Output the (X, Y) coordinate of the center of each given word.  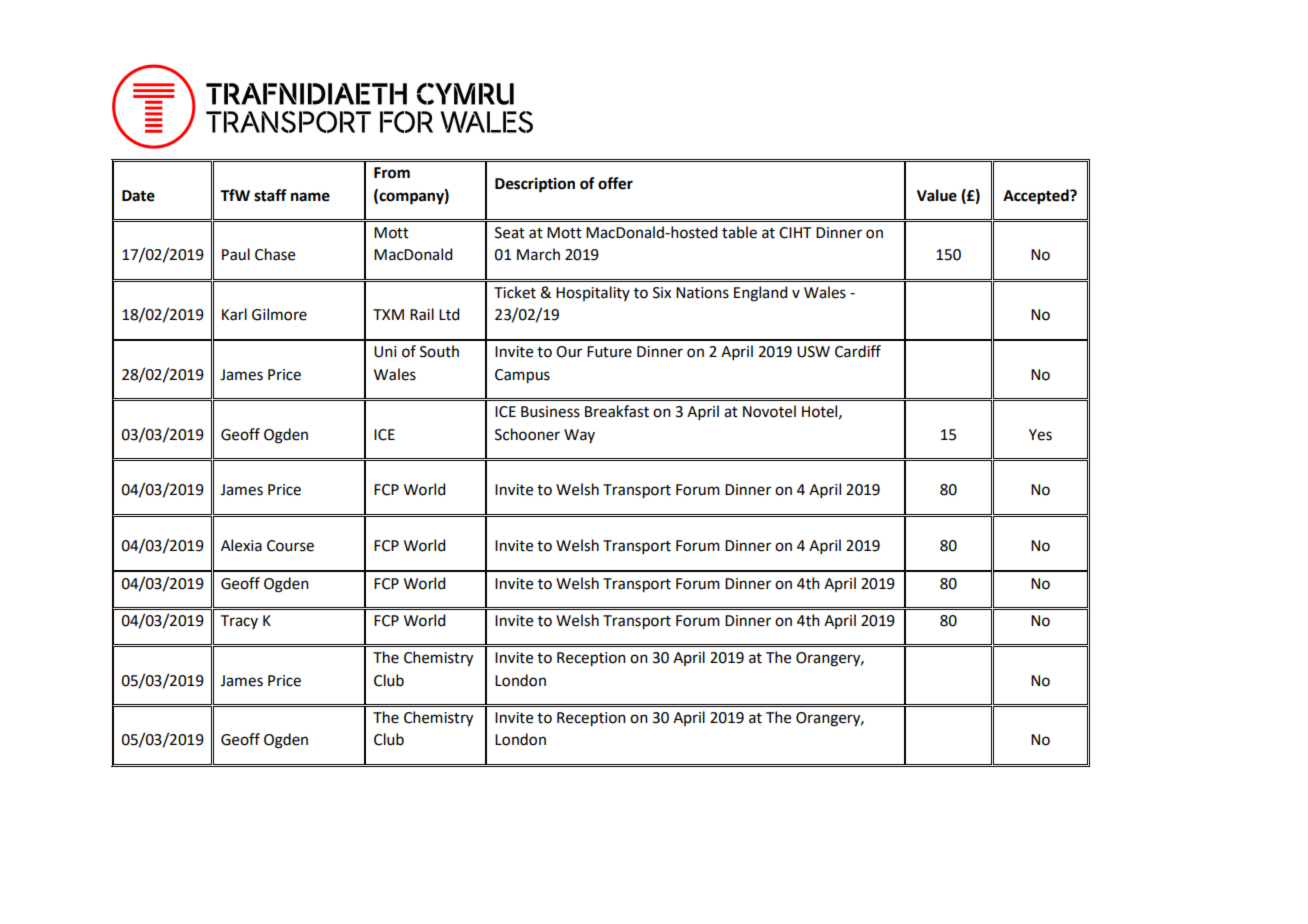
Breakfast (617, 411)
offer (615, 183)
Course (290, 546)
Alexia (241, 545)
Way (579, 436)
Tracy (239, 622)
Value (937, 195)
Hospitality (593, 293)
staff (270, 195)
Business (550, 412)
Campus (522, 376)
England (760, 294)
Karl (234, 314)
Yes (1040, 435)
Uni (385, 352)
